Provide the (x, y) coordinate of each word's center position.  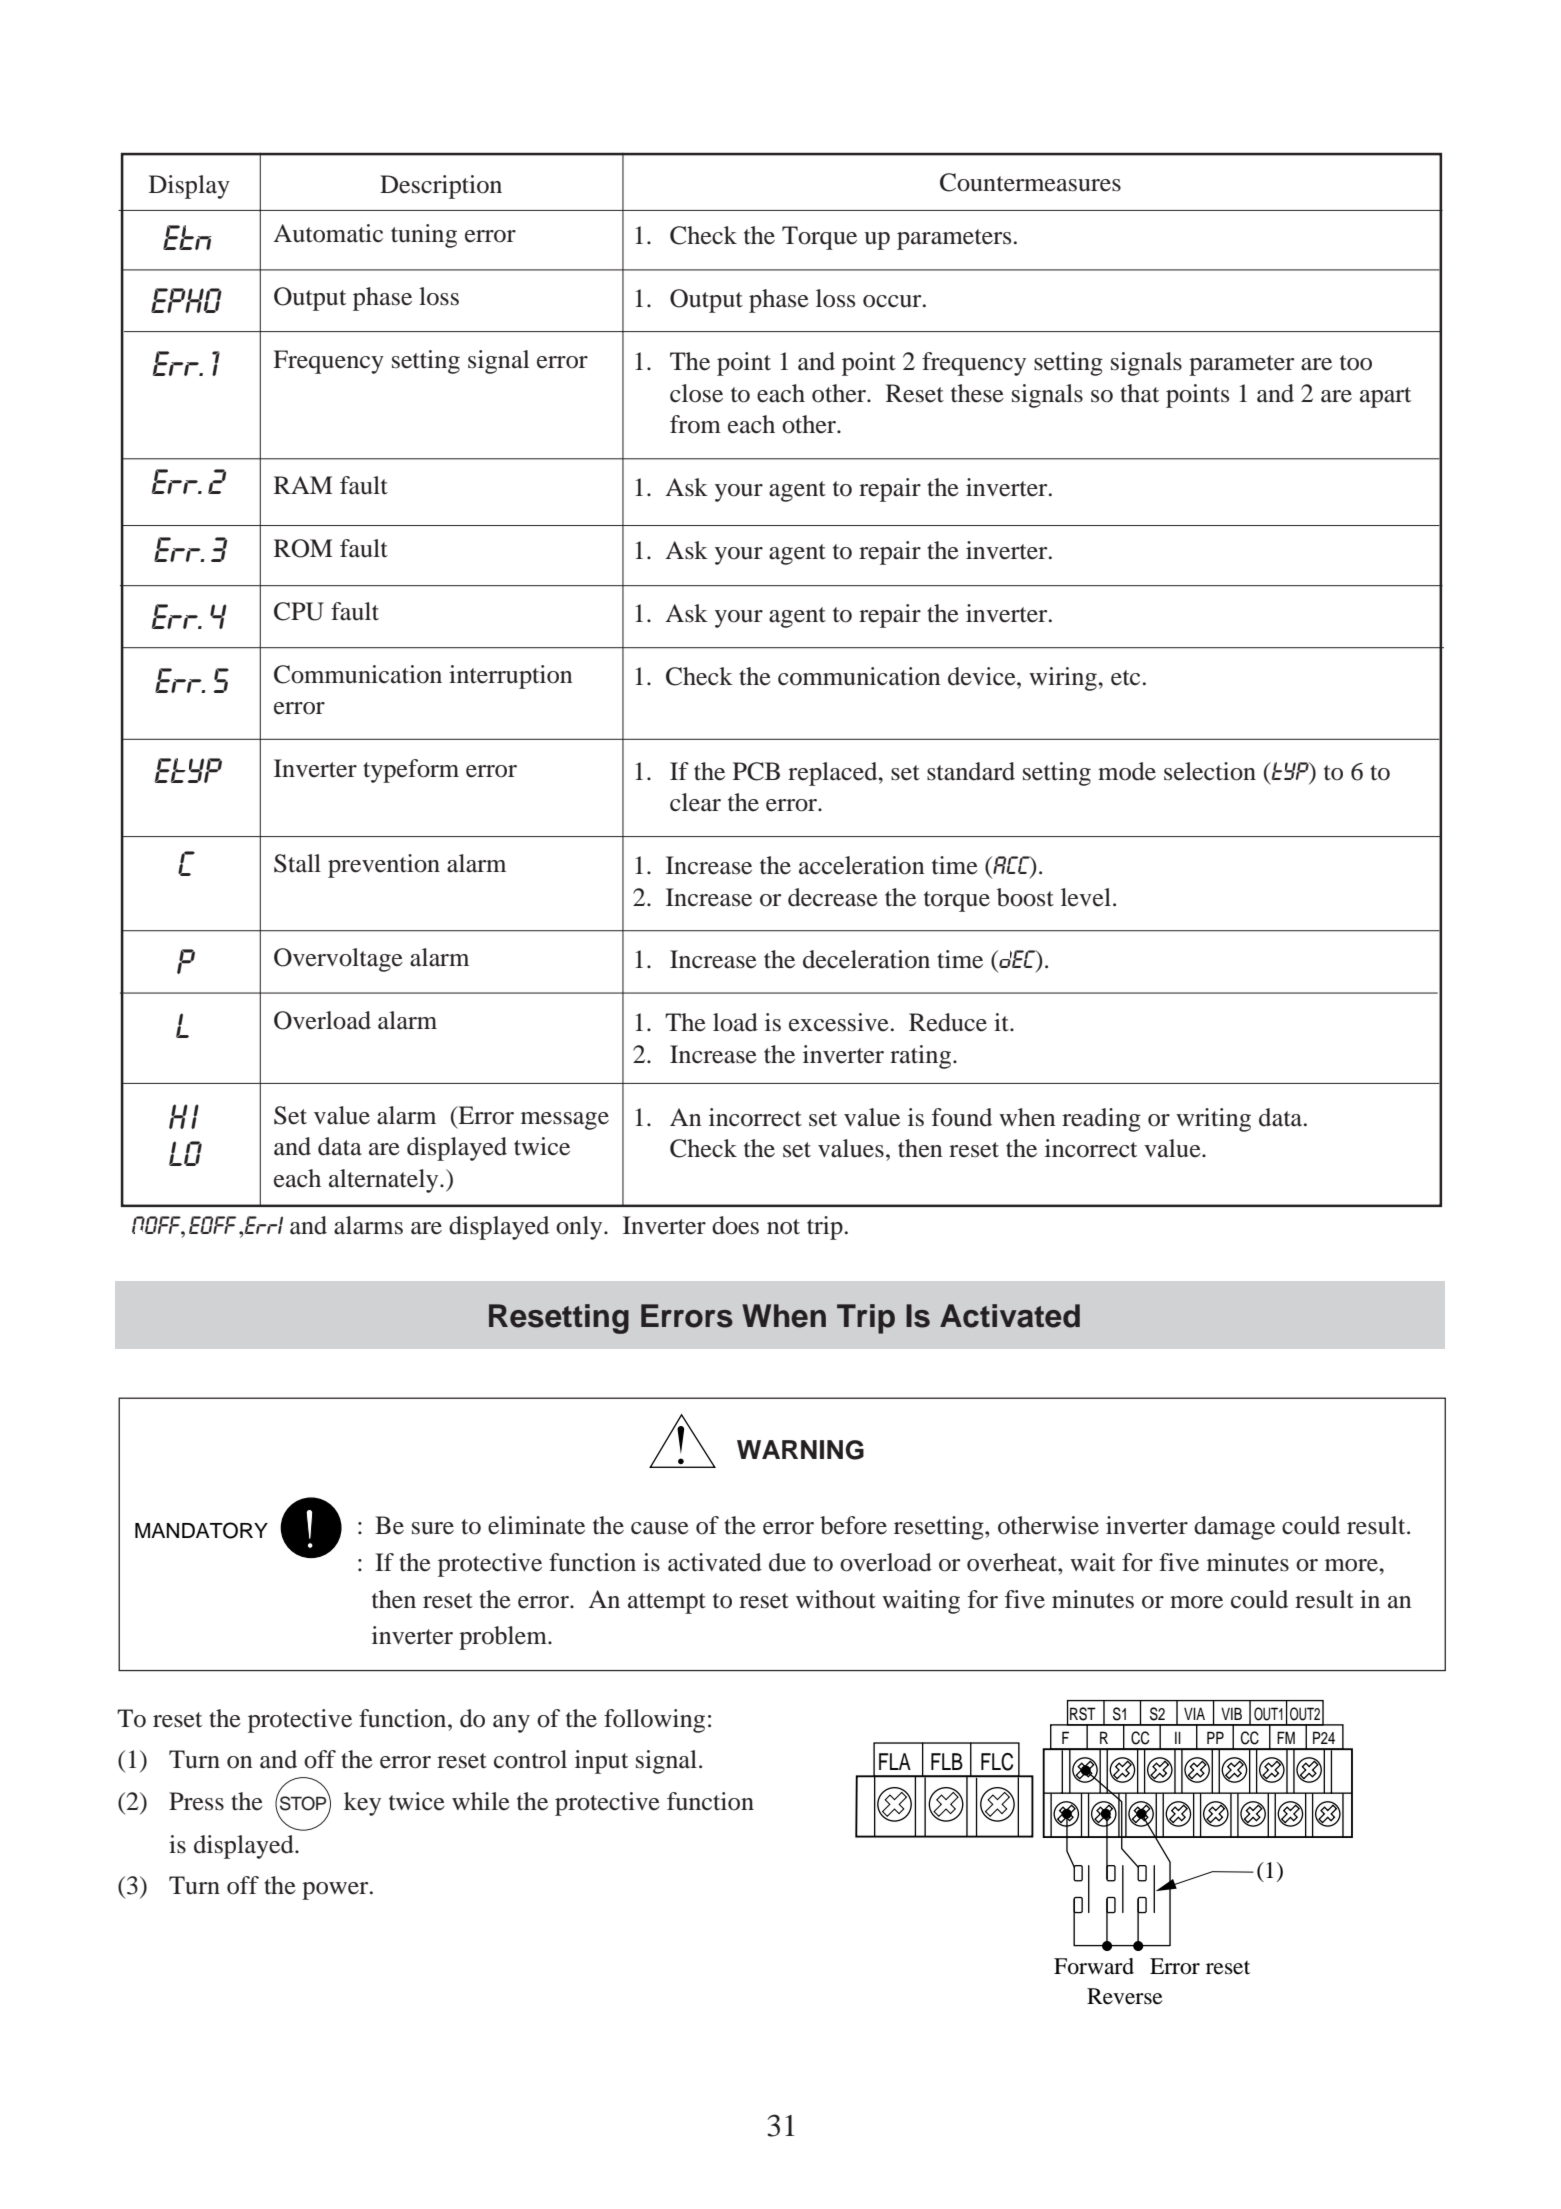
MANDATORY (201, 1530)
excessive (839, 1022)
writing (1213, 1120)
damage (1234, 1528)
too (1356, 363)
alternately (385, 1181)
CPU (299, 611)
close (696, 393)
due (787, 1562)
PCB (756, 771)
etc (1125, 678)
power (336, 1891)
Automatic (328, 233)
